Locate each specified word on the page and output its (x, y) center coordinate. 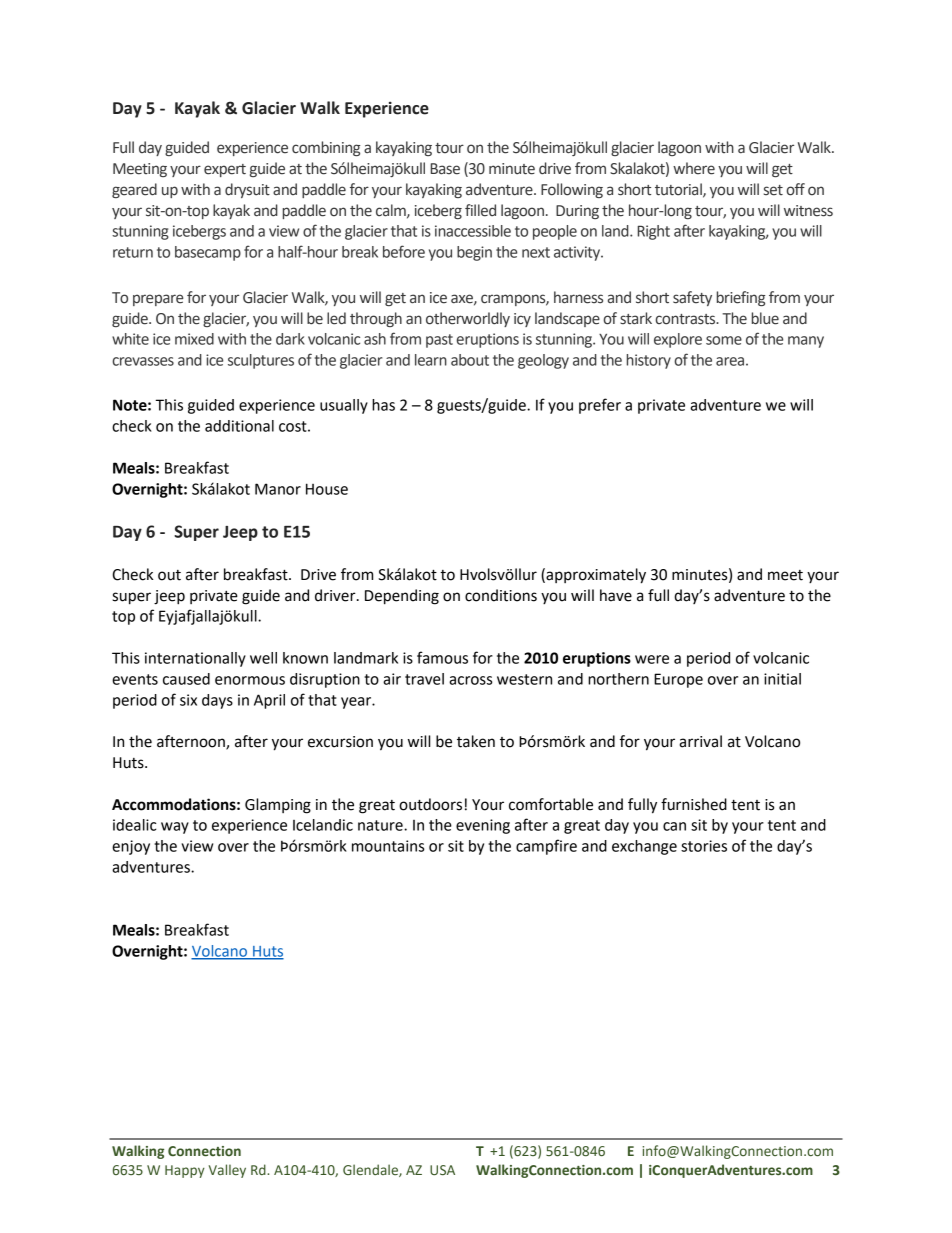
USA (442, 1170)
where (694, 168)
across (470, 680)
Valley (227, 1171)
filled (480, 210)
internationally (195, 659)
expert (225, 170)
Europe (678, 680)
